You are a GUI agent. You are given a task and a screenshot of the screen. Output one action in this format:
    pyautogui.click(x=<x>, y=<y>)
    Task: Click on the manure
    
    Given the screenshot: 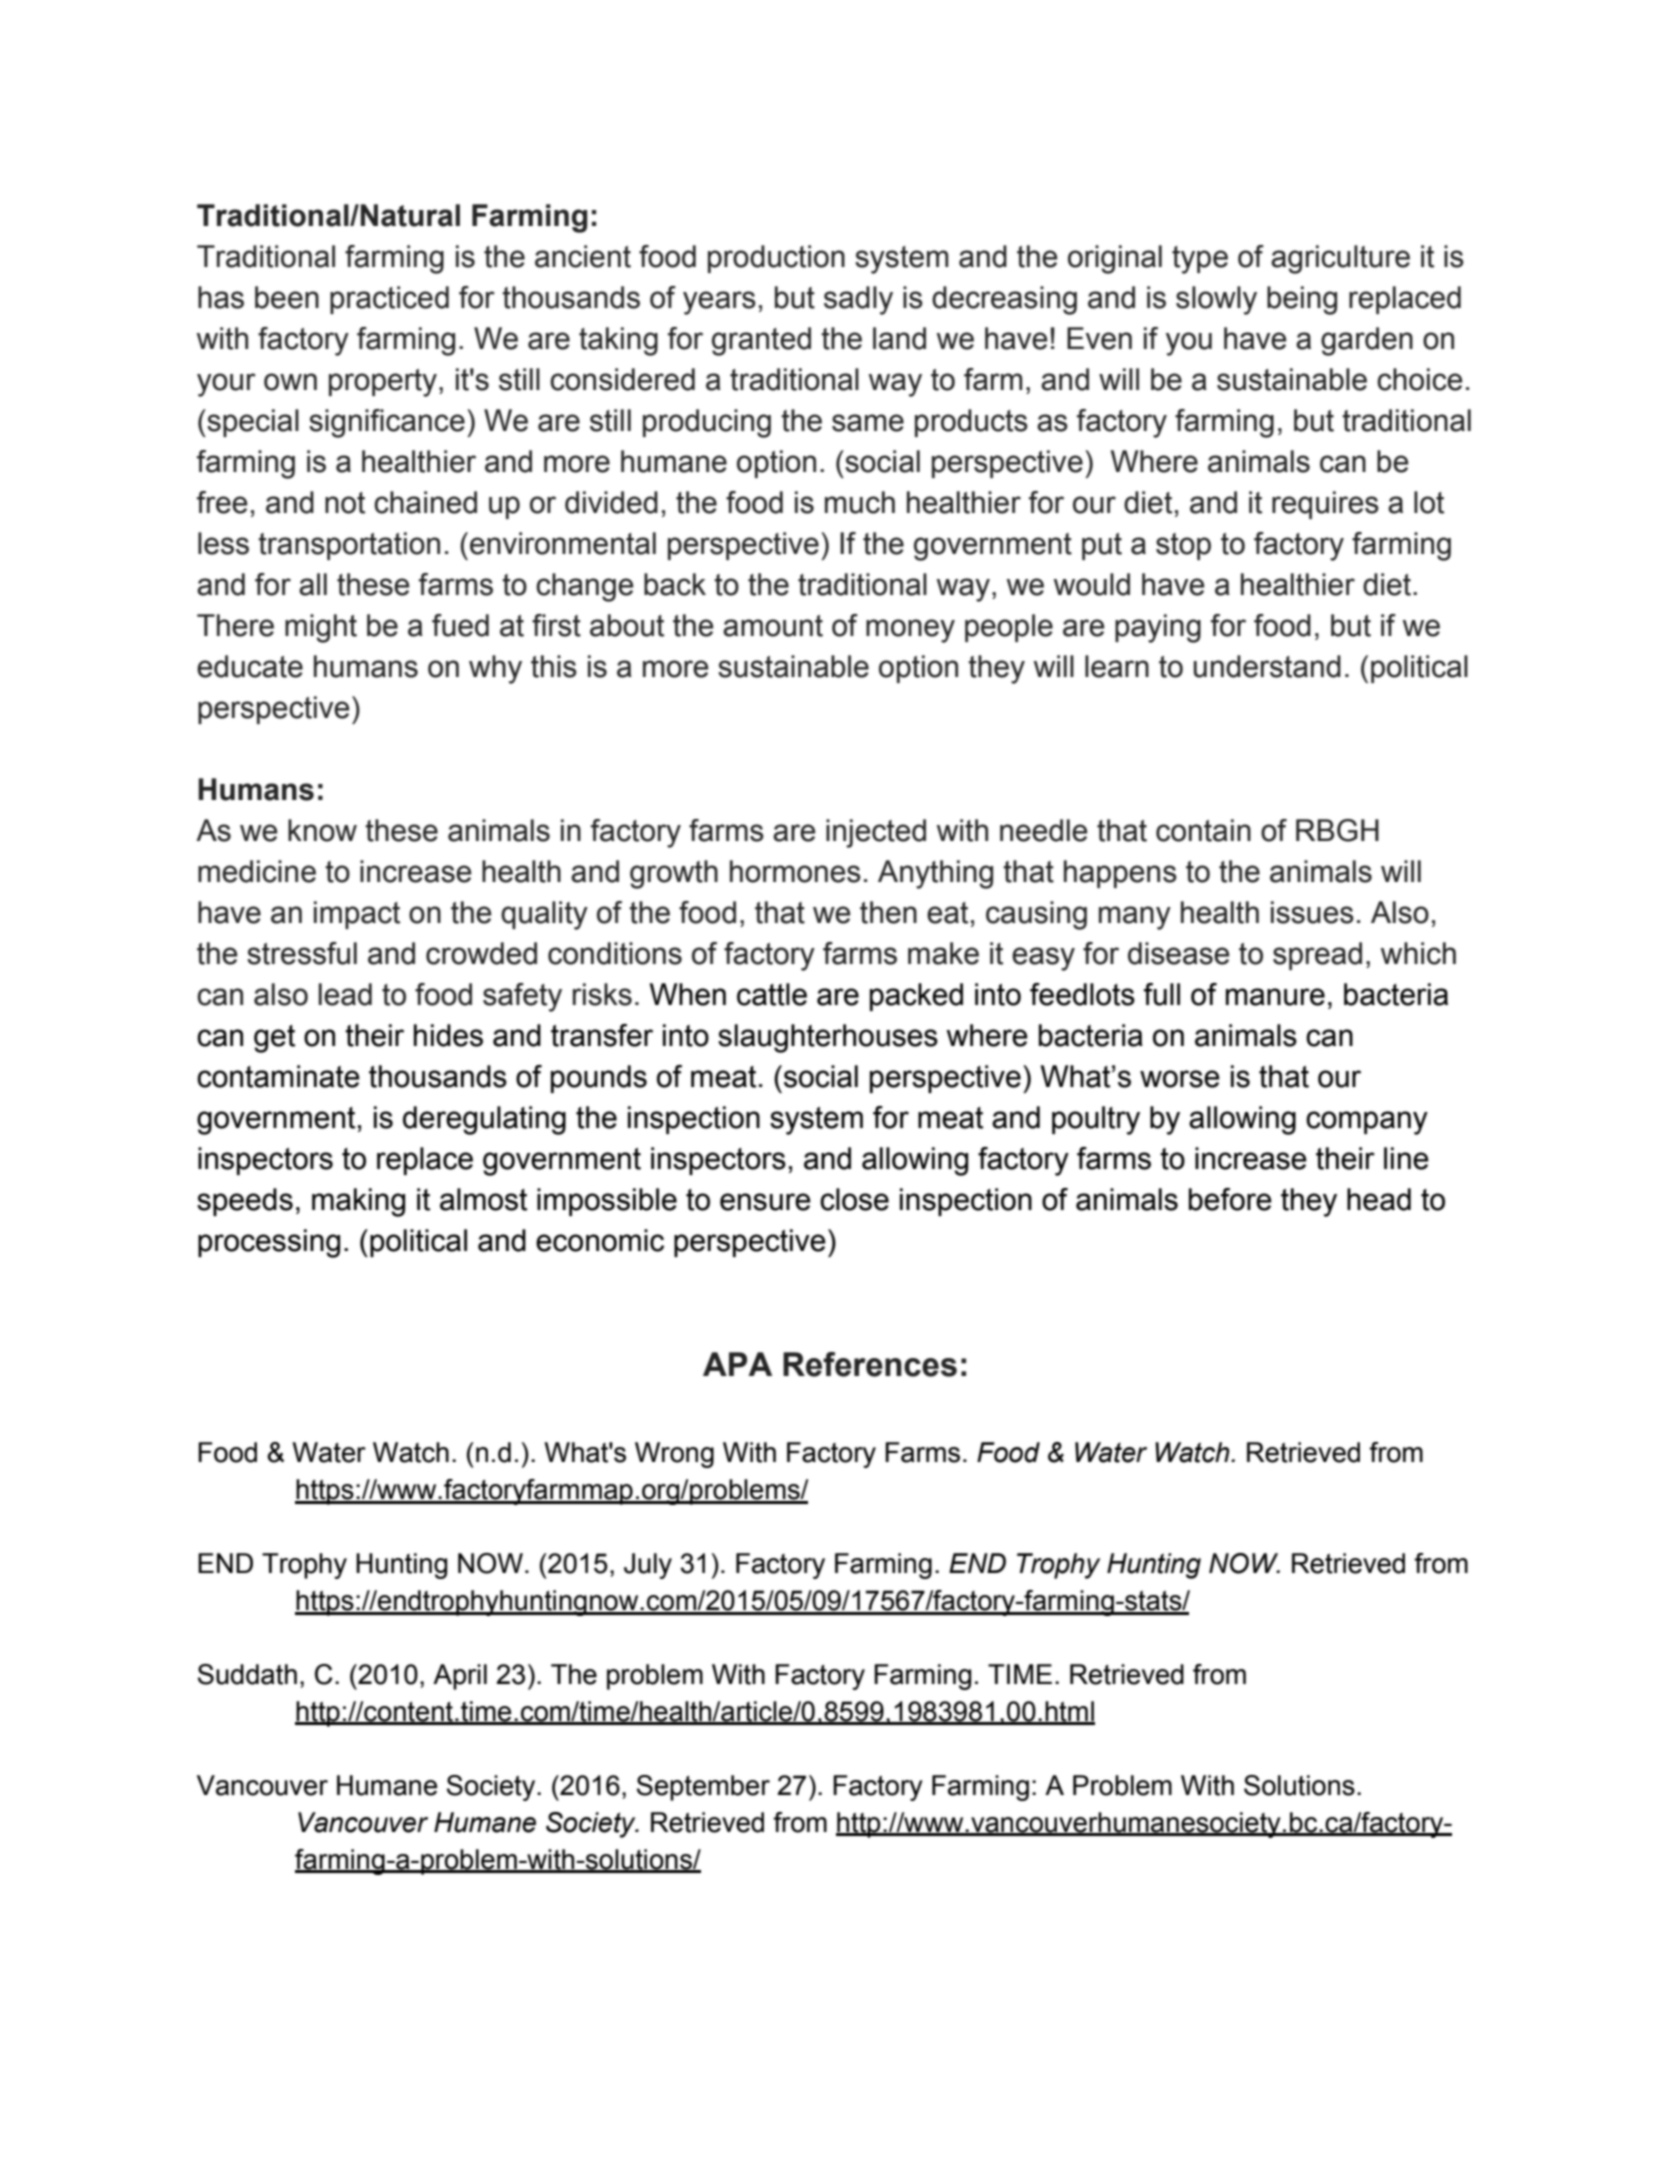 What is the action you would take?
    pyautogui.click(x=1275, y=997)
